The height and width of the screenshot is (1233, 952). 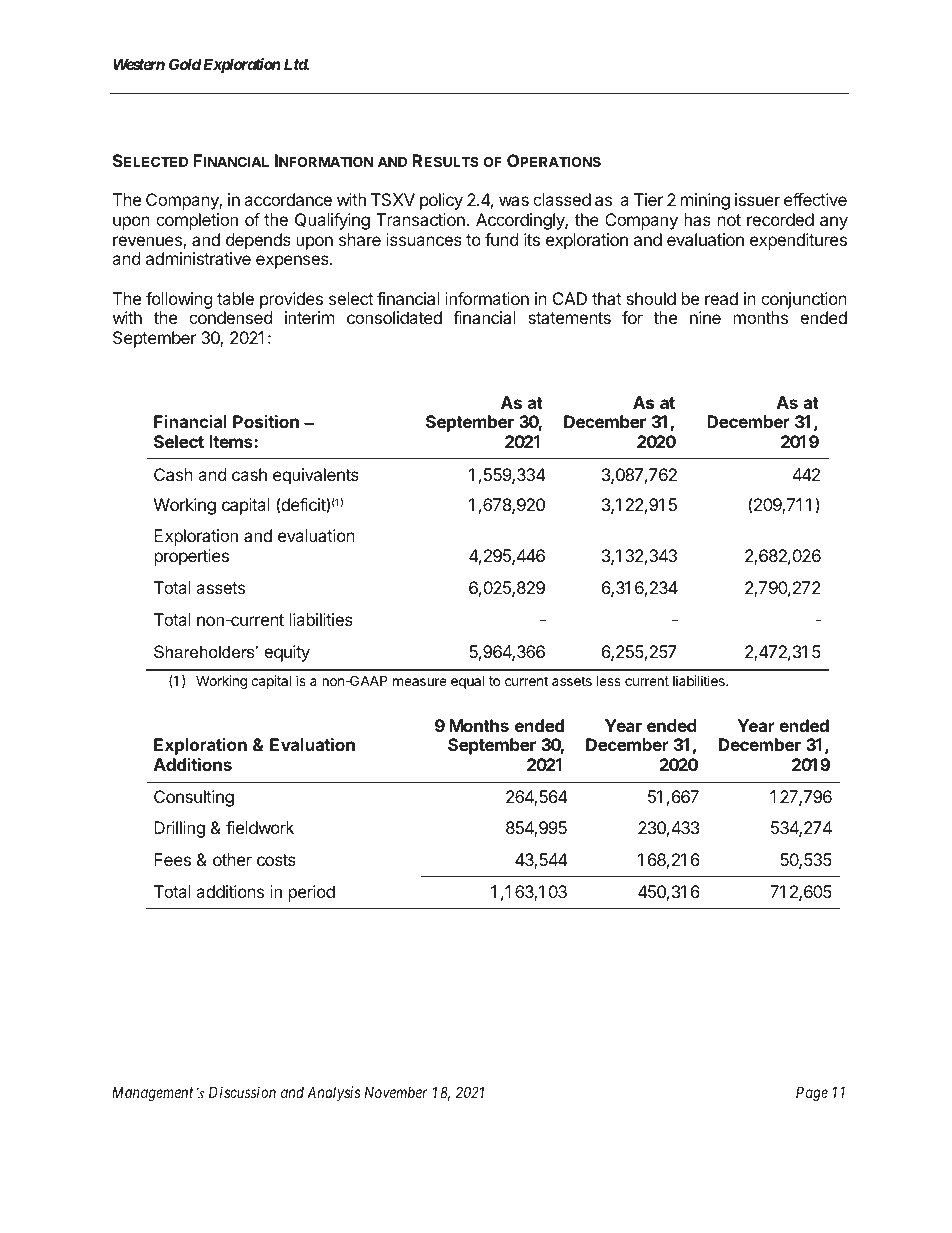 I want to click on Gold, so click(x=185, y=64).
